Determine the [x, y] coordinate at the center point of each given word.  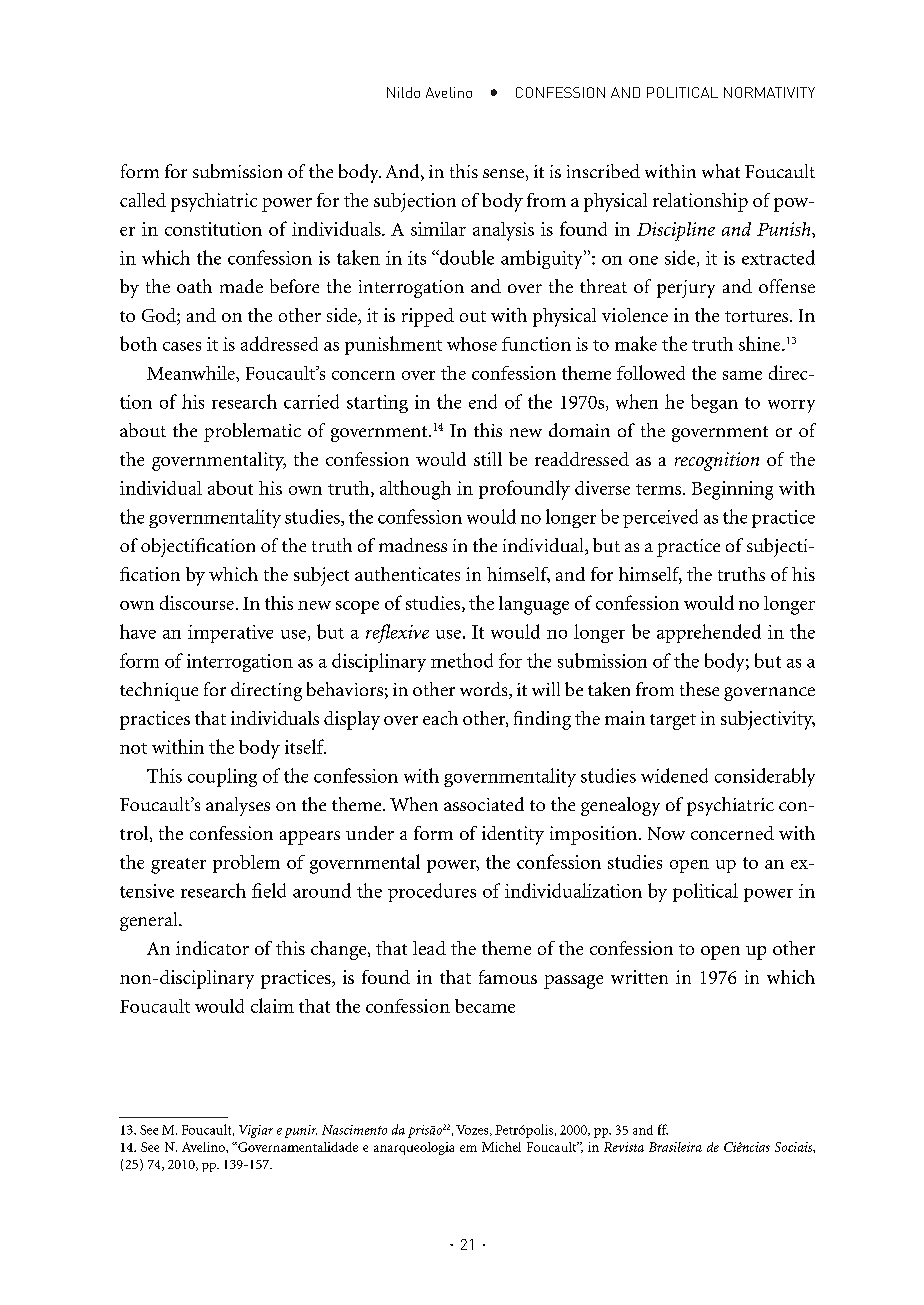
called [143, 200]
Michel [501, 1147]
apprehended [709, 633]
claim [272, 1005]
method [462, 660]
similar [438, 229]
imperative [230, 634]
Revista [624, 1147]
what [721, 171]
